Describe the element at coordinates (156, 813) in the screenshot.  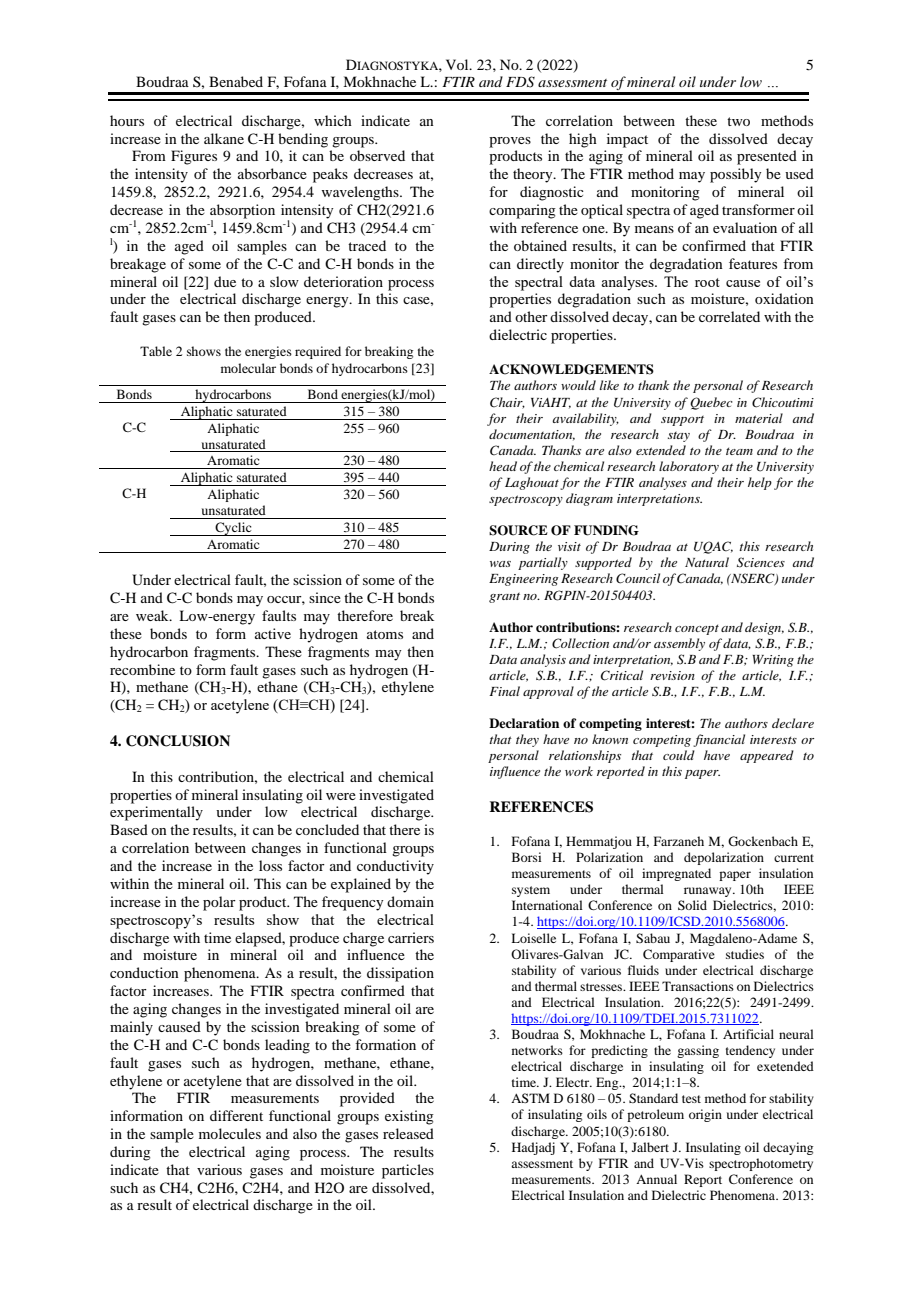
I see `experimentally` at that location.
